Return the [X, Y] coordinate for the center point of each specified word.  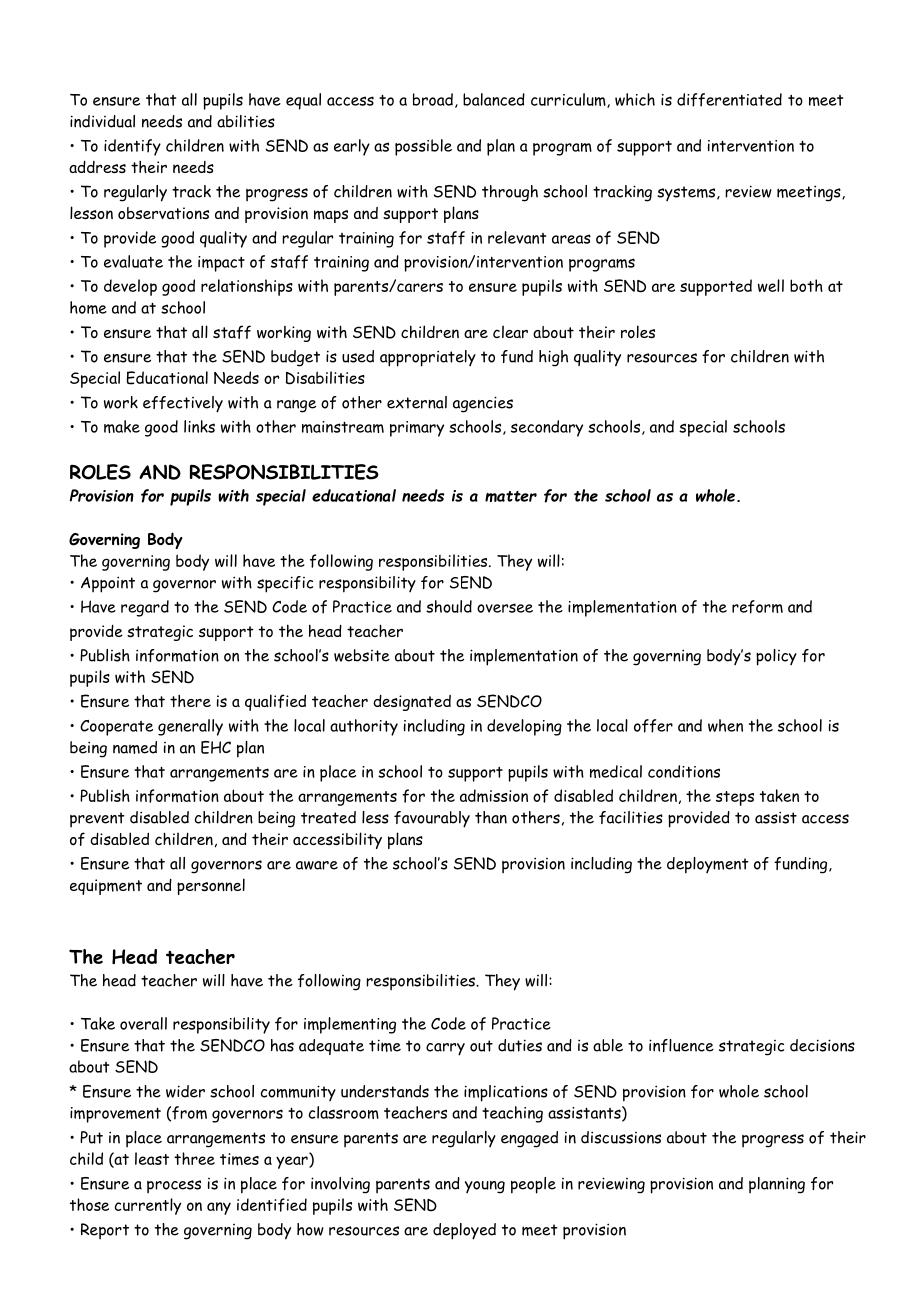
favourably [432, 819]
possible [423, 147]
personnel [211, 886]
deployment [708, 865]
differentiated [729, 100]
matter [511, 496]
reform [757, 607]
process [174, 1187]
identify [132, 147]
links [199, 426]
